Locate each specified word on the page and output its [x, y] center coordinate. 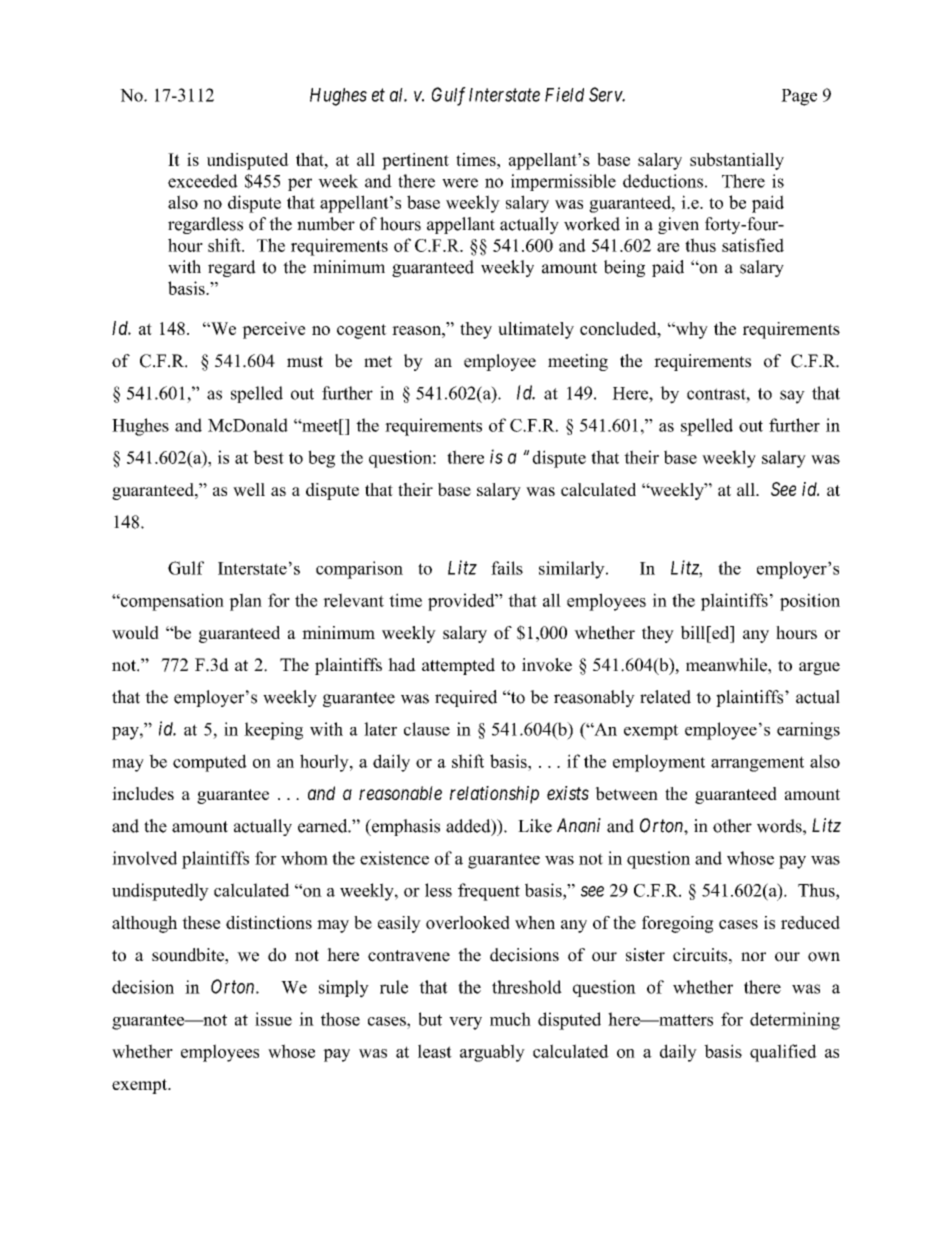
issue [273, 1019]
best [268, 457]
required [466, 698]
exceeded [203, 181]
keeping [273, 731]
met [378, 362]
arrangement [757, 764]
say [792, 397]
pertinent [415, 161]
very [465, 1023]
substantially [737, 161]
